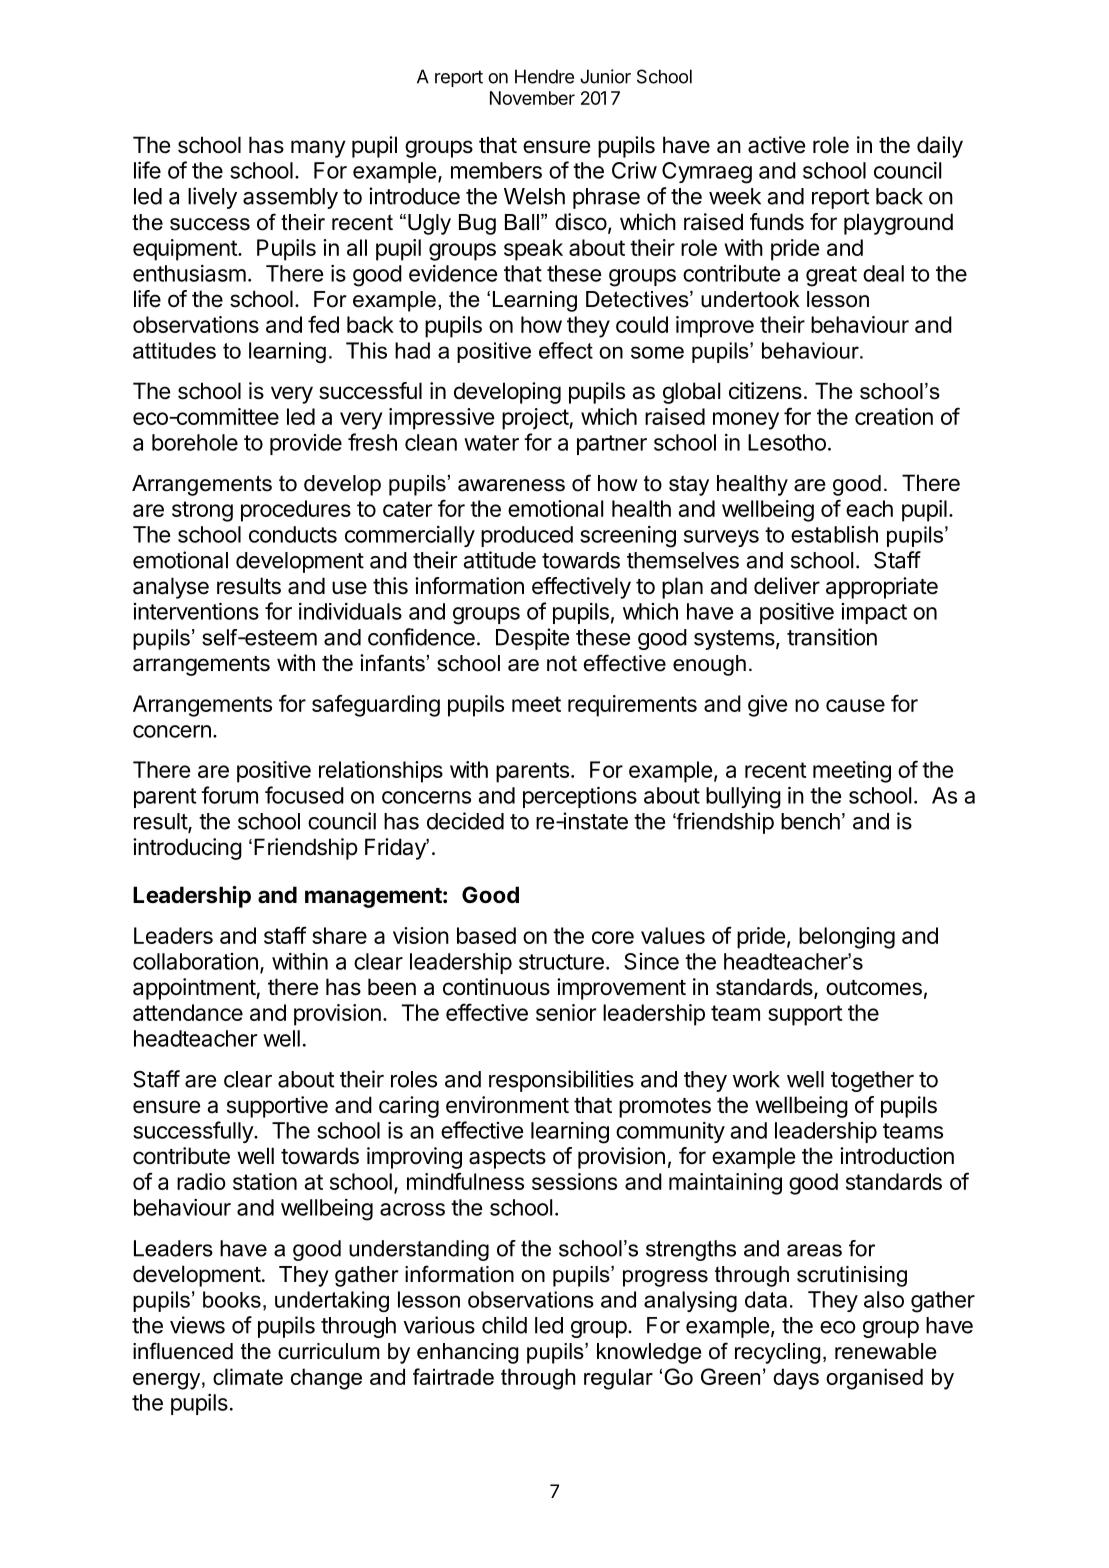  What do you see at coordinates (855, 705) in the screenshot?
I see `cause` at bounding box center [855, 705].
